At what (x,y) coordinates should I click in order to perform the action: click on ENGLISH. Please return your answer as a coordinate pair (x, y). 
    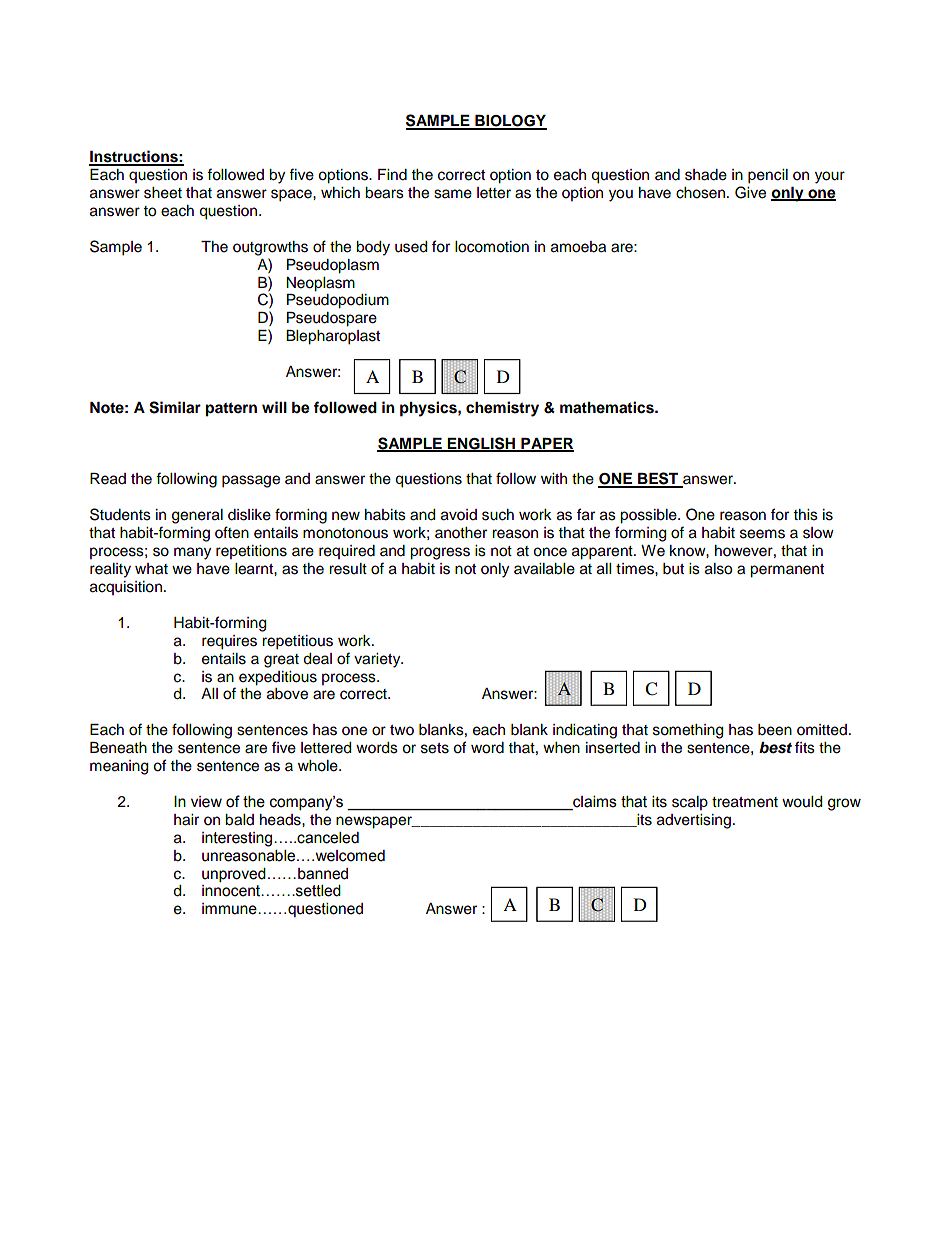
    Looking at the image, I should click on (481, 444).
